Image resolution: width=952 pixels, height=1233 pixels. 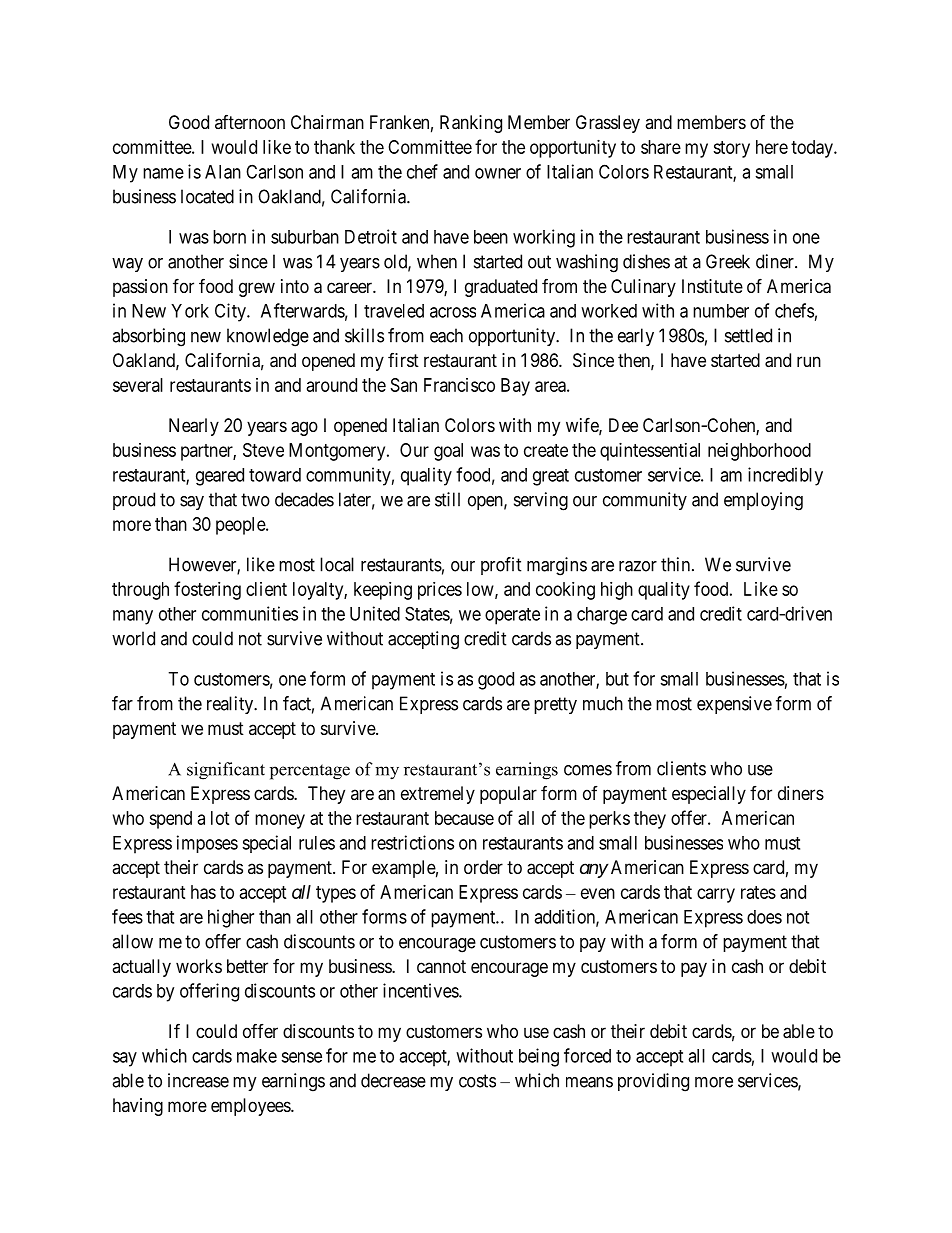 What do you see at coordinates (223, 172) in the screenshot?
I see `Alan` at bounding box center [223, 172].
